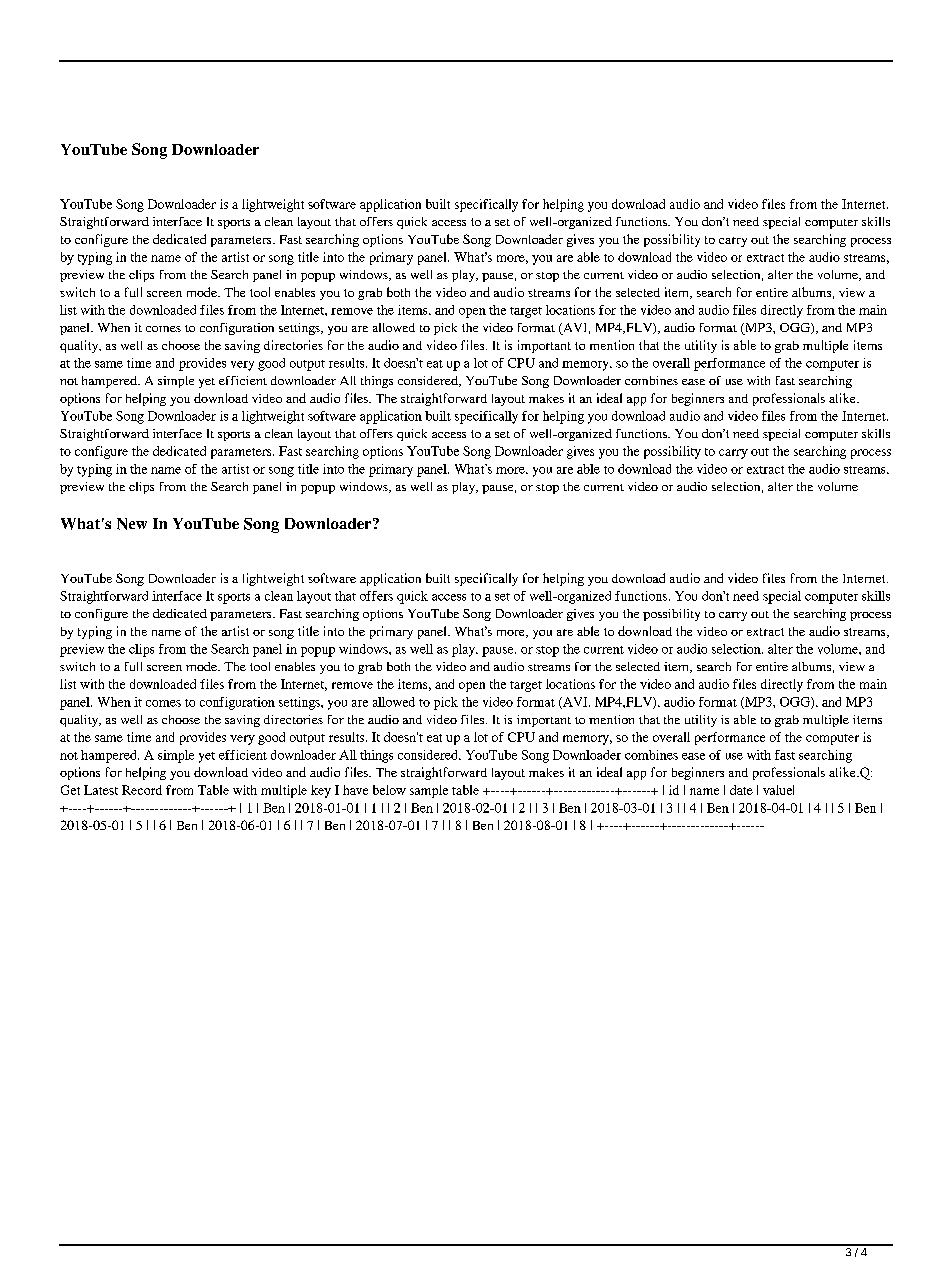  Describe the element at coordinates (101, 790) in the screenshot. I see `Latest` at that location.
